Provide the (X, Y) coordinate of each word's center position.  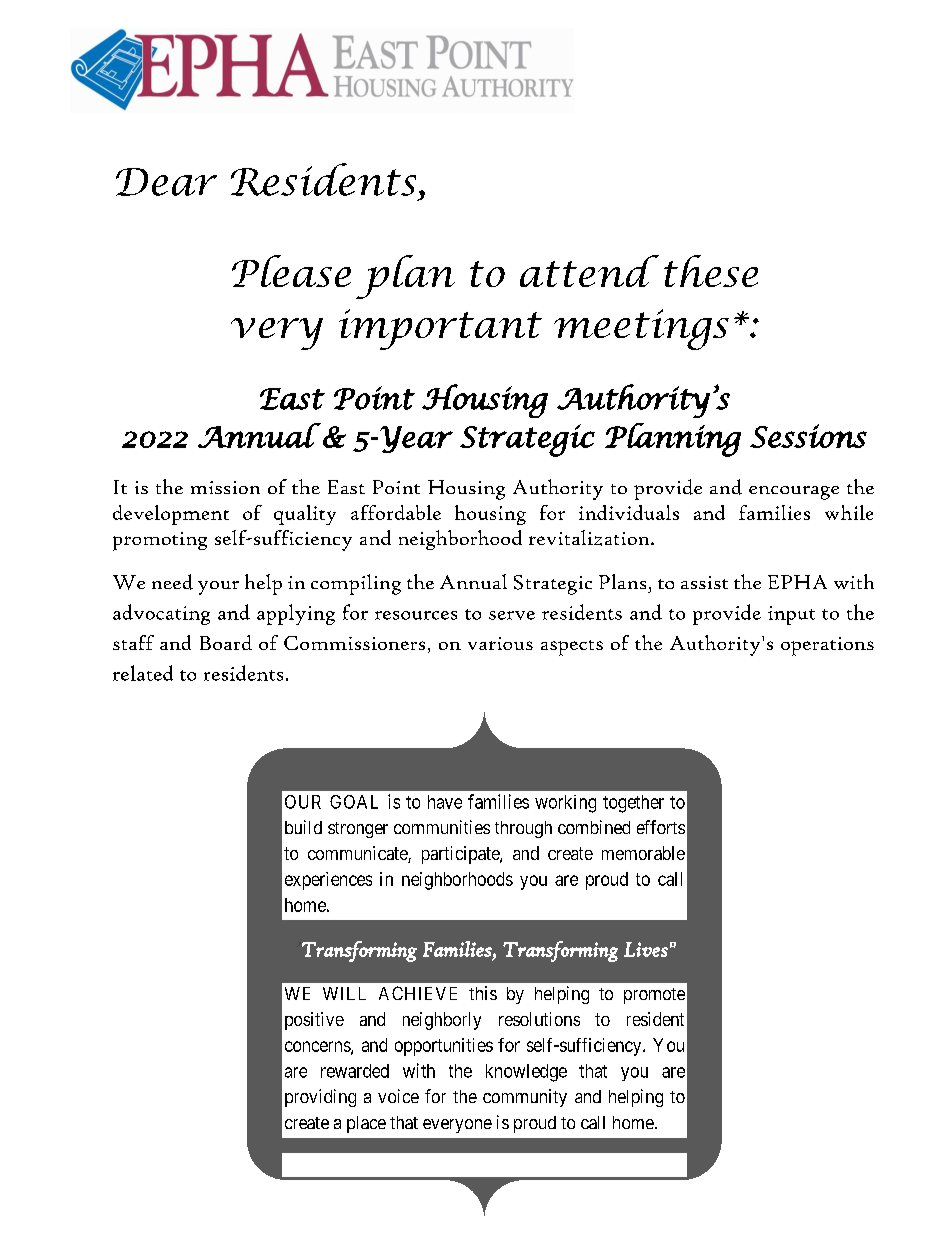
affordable (396, 512)
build (303, 827)
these (711, 271)
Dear (166, 182)
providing (320, 1098)
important (440, 329)
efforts (661, 827)
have (445, 802)
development (171, 515)
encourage (794, 493)
